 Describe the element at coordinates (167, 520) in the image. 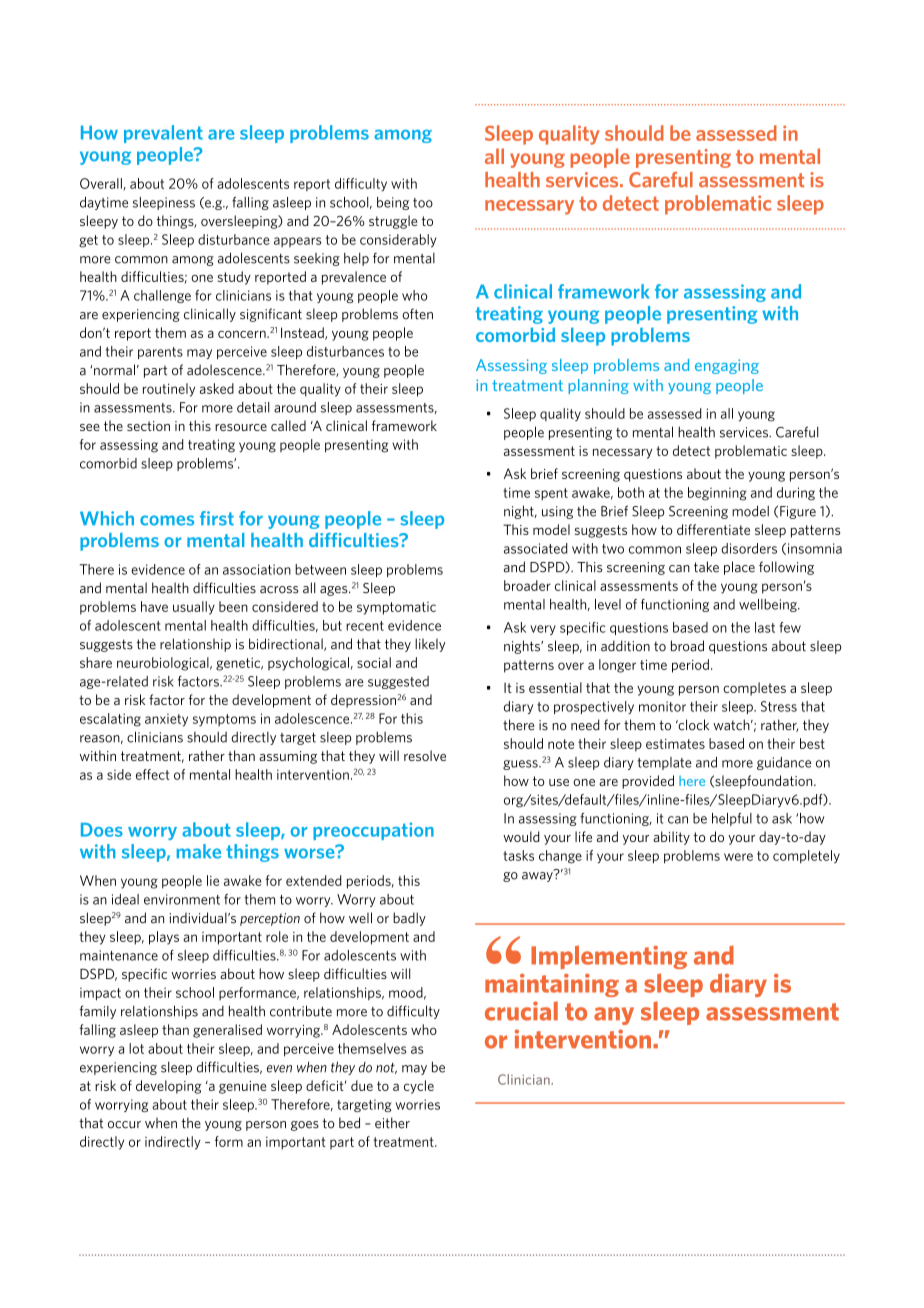

I see `comes` at that location.
